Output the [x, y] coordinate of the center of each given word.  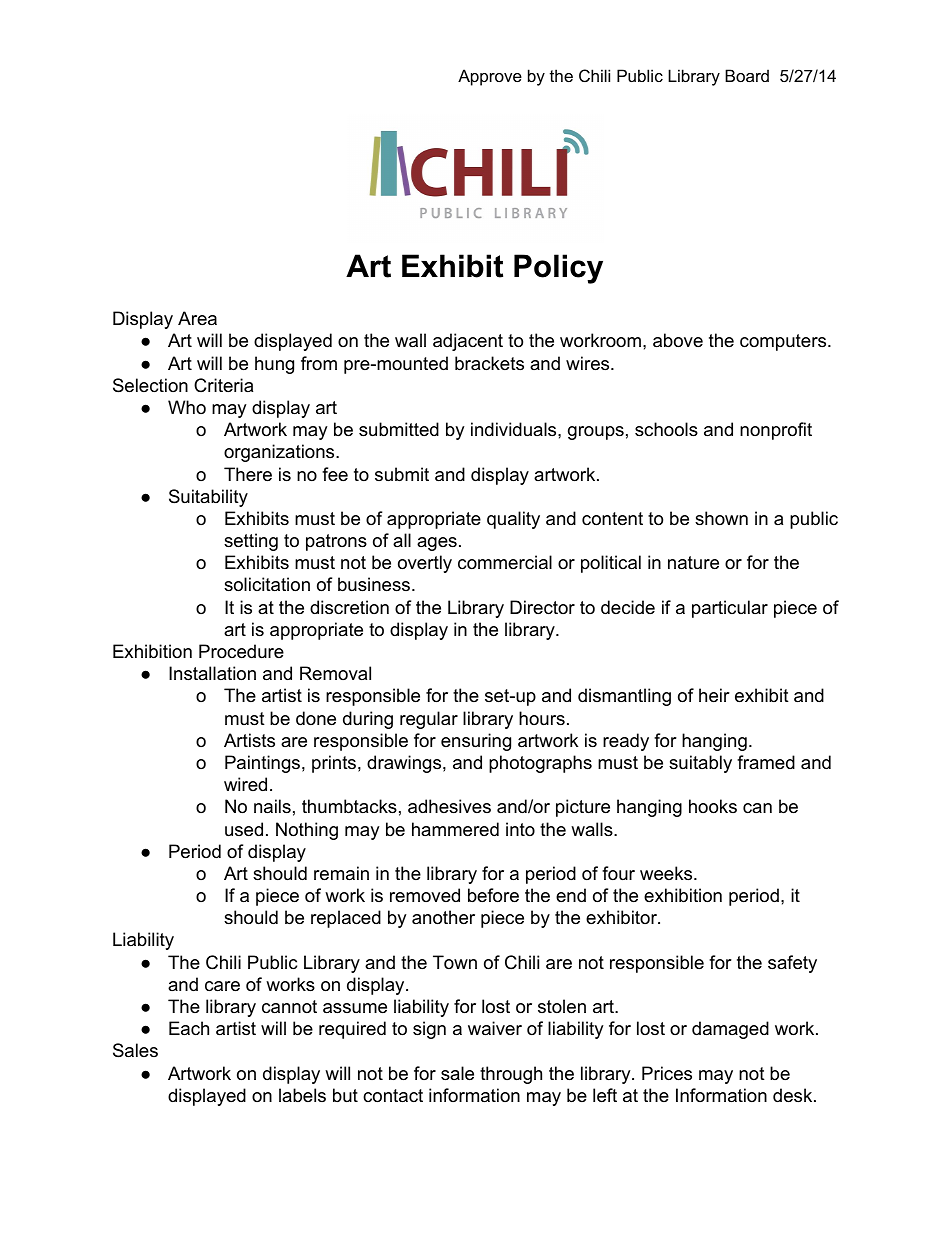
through [511, 1075]
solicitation [267, 584]
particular [730, 609]
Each [189, 1028]
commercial [505, 562]
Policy [558, 269]
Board [747, 75]
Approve [490, 77]
